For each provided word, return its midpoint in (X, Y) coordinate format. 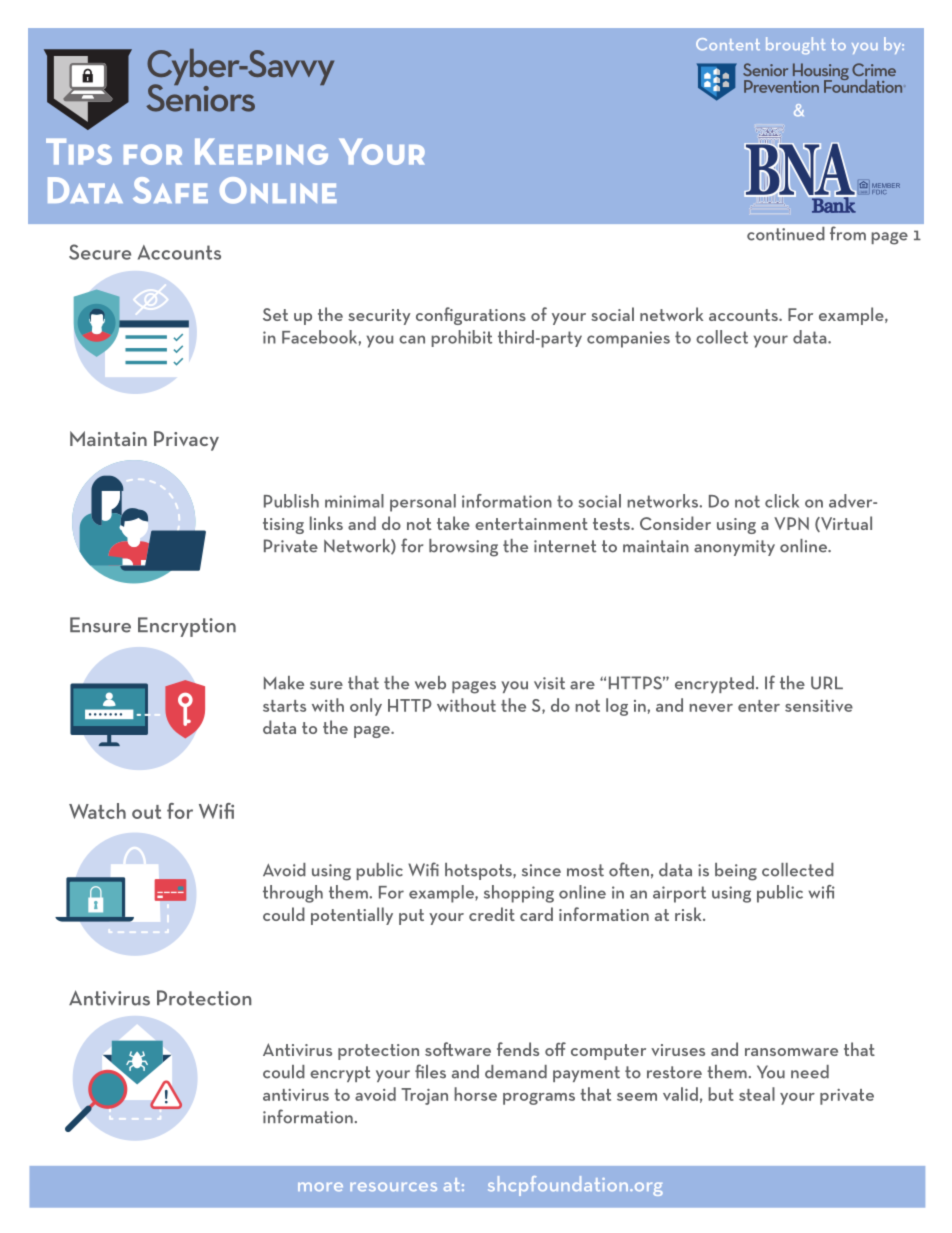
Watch (97, 811)
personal (423, 503)
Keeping (261, 152)
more (320, 1186)
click (782, 501)
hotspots (479, 871)
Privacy (186, 441)
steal (757, 1094)
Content (728, 44)
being (736, 872)
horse (475, 1094)
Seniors (200, 97)
